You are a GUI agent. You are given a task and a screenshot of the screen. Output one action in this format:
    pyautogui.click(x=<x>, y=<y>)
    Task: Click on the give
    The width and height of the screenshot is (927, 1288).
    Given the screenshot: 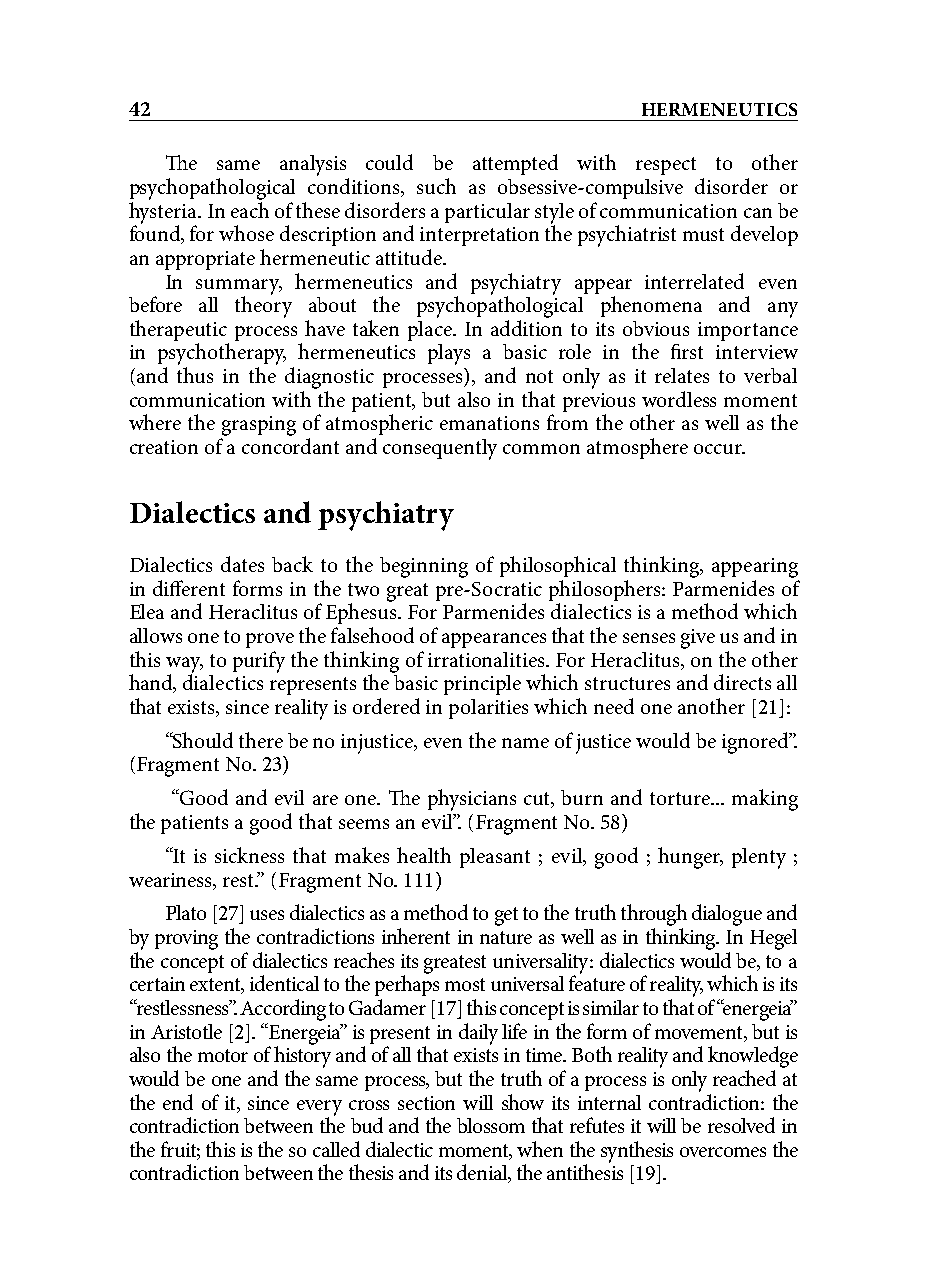 What is the action you would take?
    pyautogui.click(x=698, y=639)
